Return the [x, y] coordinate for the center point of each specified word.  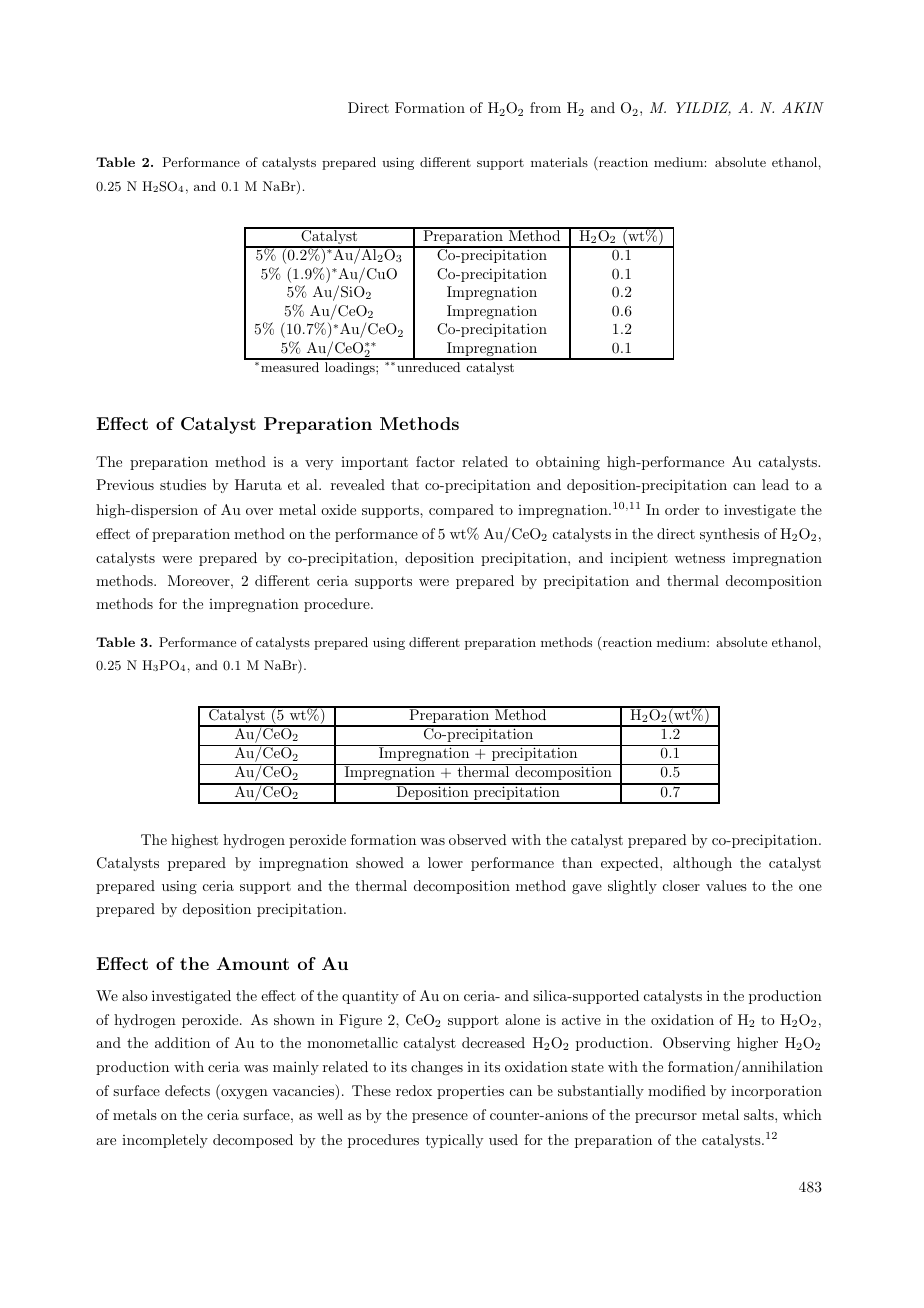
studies [183, 484]
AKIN [803, 107]
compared [461, 511]
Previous [125, 484]
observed [478, 839]
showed [380, 862]
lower [445, 862]
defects [187, 1090]
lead [775, 484]
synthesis [729, 535]
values [726, 885]
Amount [252, 963]
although [702, 864]
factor [435, 461]
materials [559, 162]
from [545, 107]
